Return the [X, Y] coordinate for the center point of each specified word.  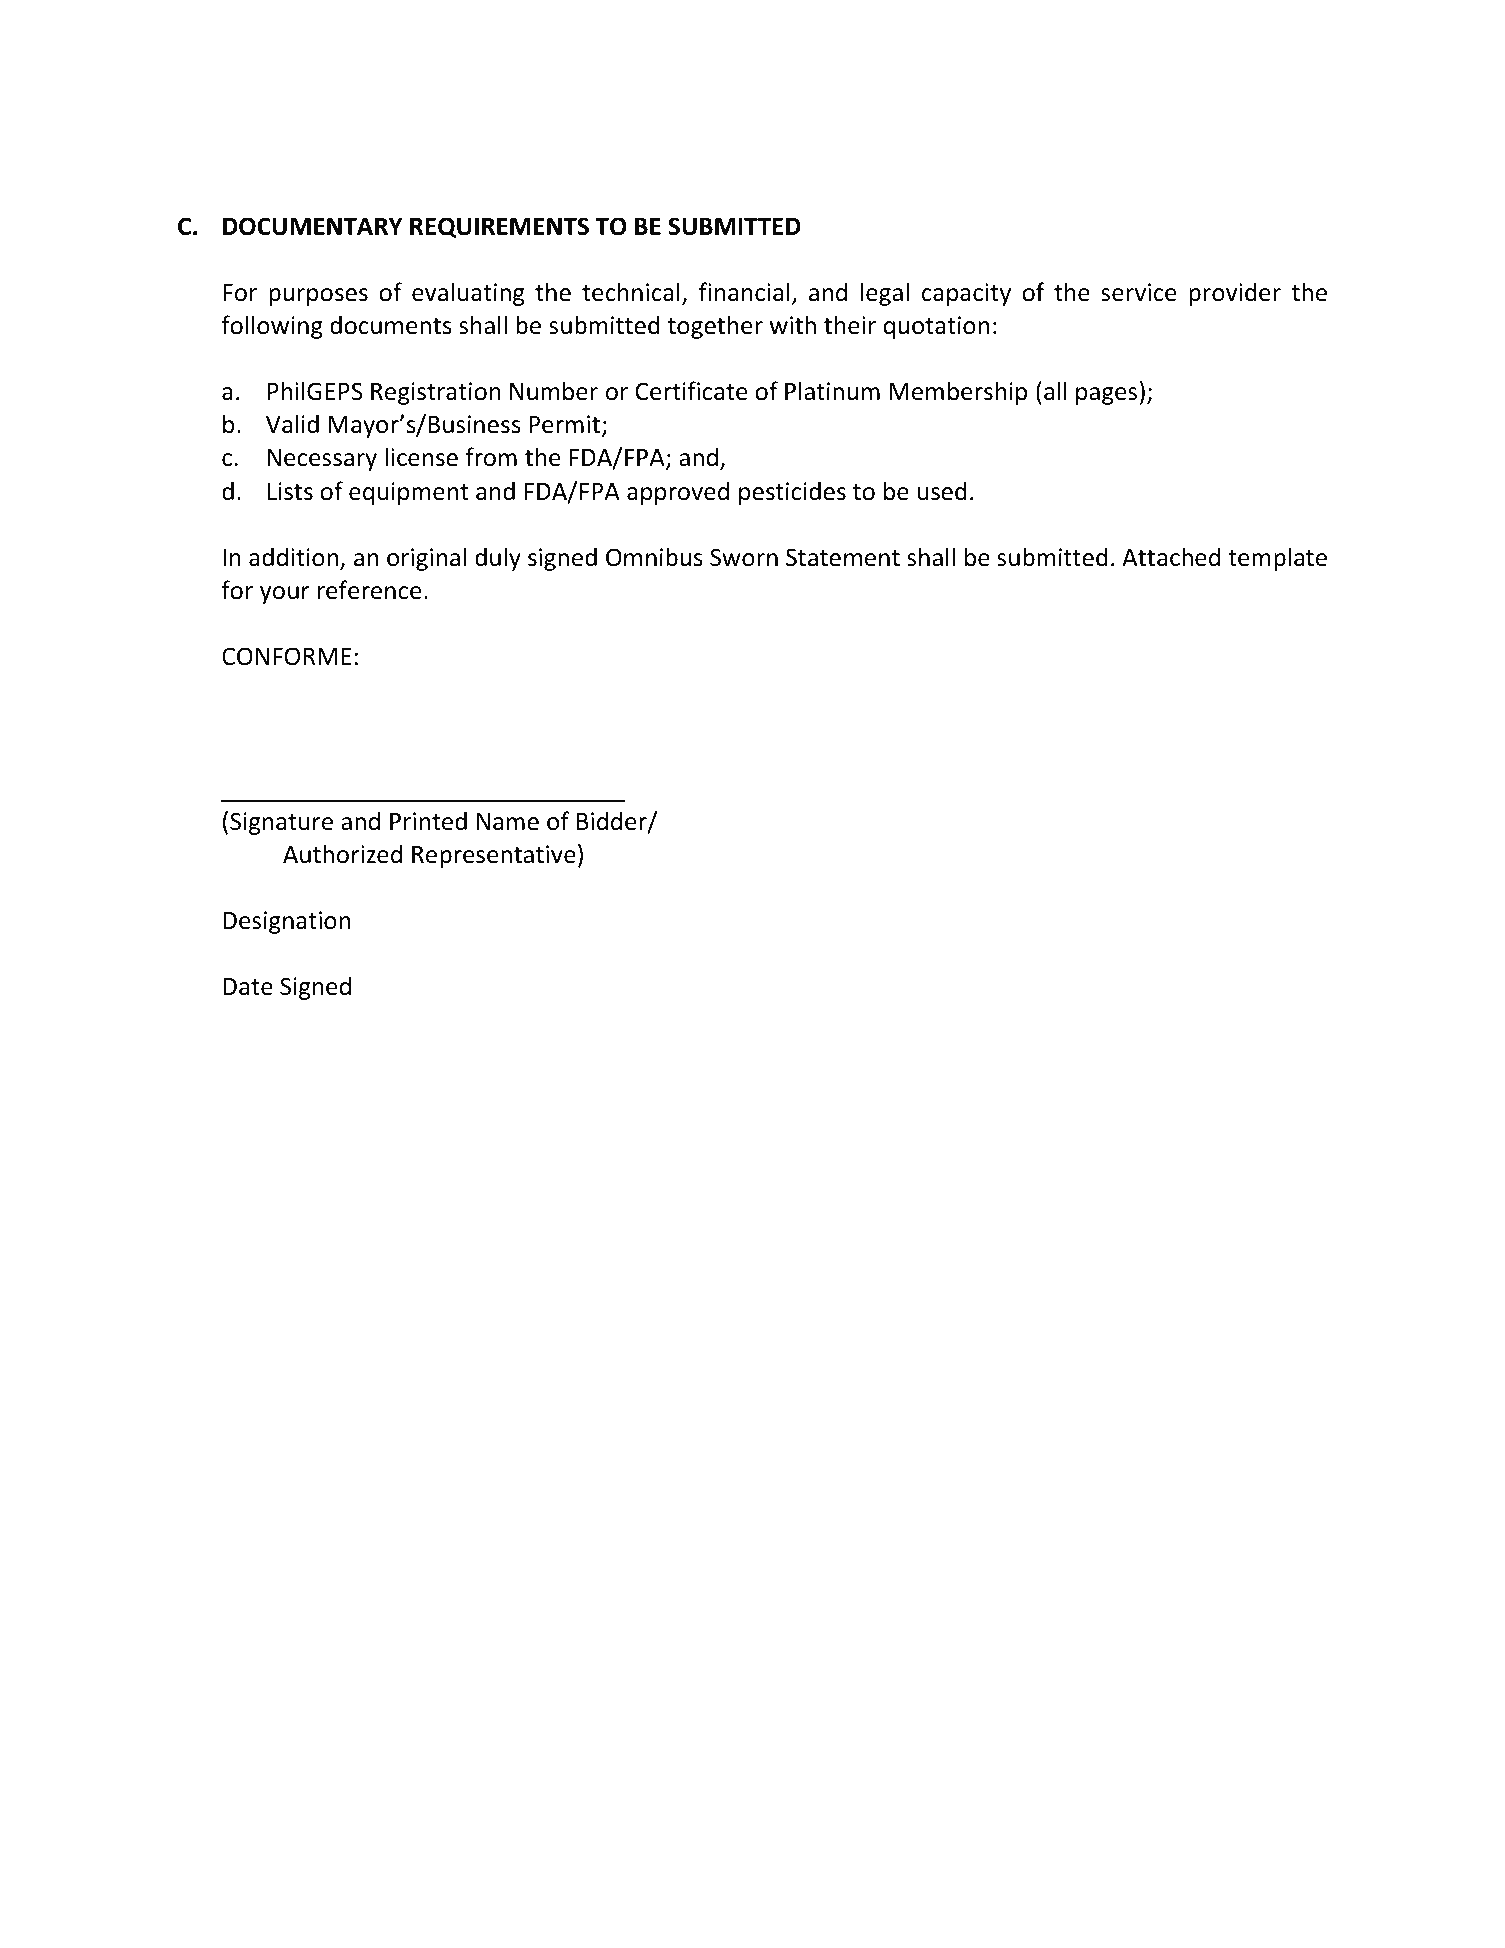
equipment [408, 493]
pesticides [792, 493]
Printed [428, 821]
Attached [1171, 557]
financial [744, 292]
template [1277, 559]
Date [248, 987]
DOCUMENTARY [313, 226]
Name [508, 822]
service [1138, 292]
